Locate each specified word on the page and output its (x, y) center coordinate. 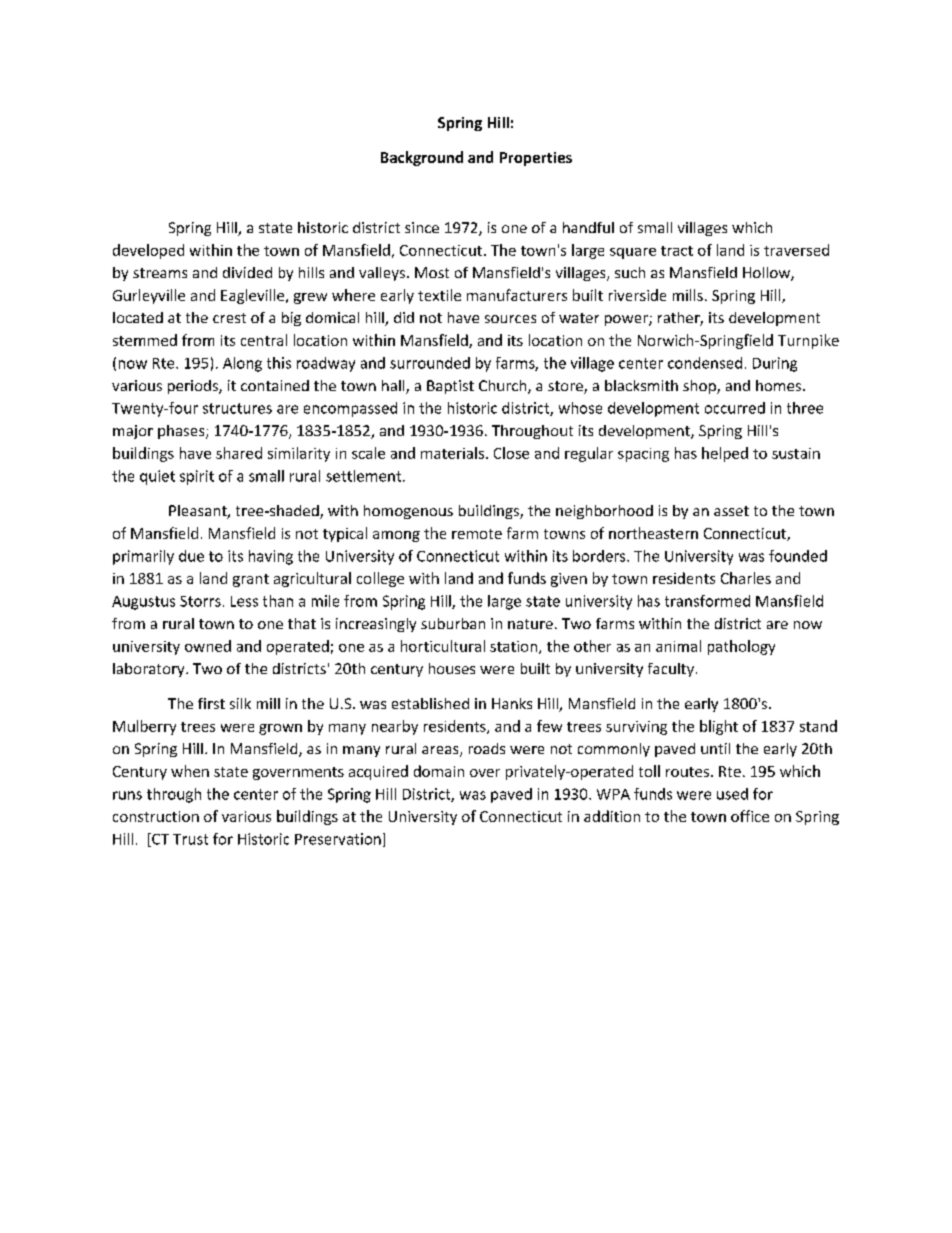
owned (208, 646)
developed (148, 251)
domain (439, 771)
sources (510, 319)
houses (452, 668)
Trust (190, 839)
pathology (741, 647)
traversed (796, 250)
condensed (705, 363)
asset (731, 511)
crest (229, 318)
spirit (197, 477)
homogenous (408, 512)
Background (422, 158)
